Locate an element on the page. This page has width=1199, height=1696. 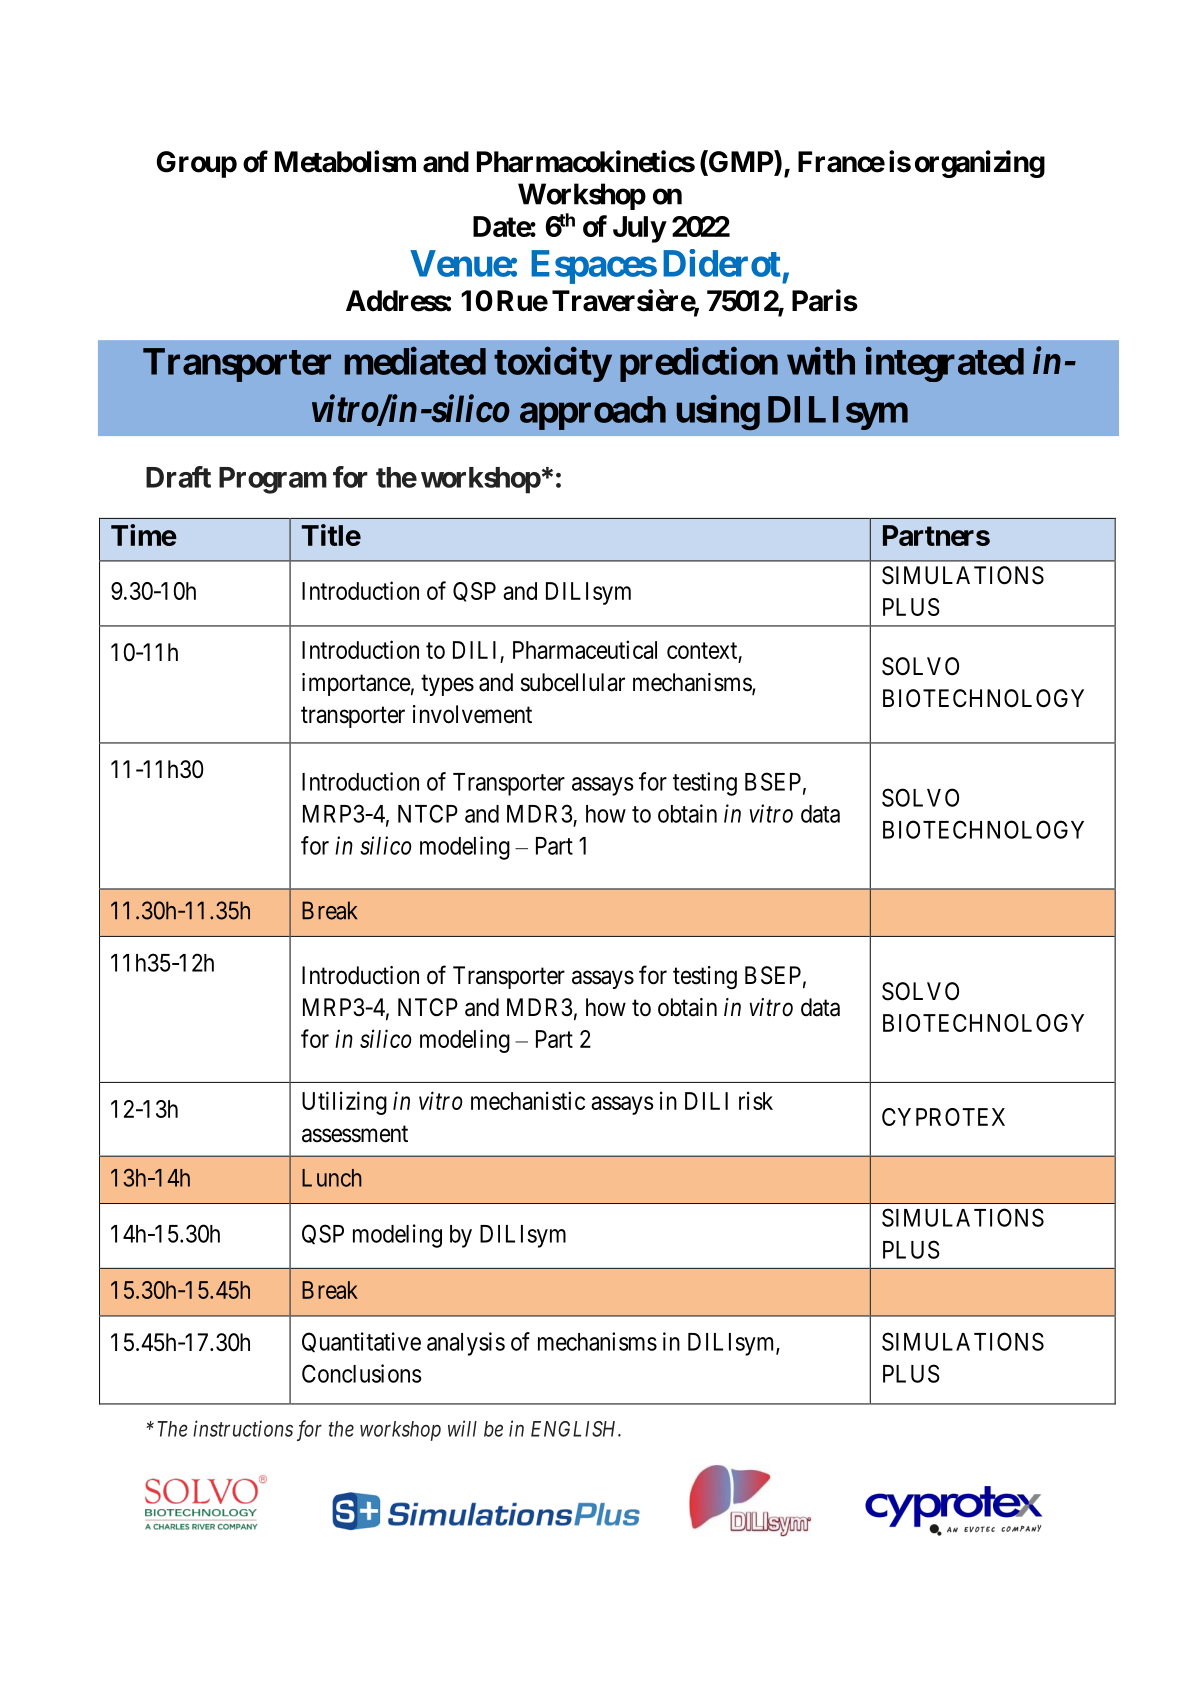
Metabolism is located at coordinates (345, 161).
